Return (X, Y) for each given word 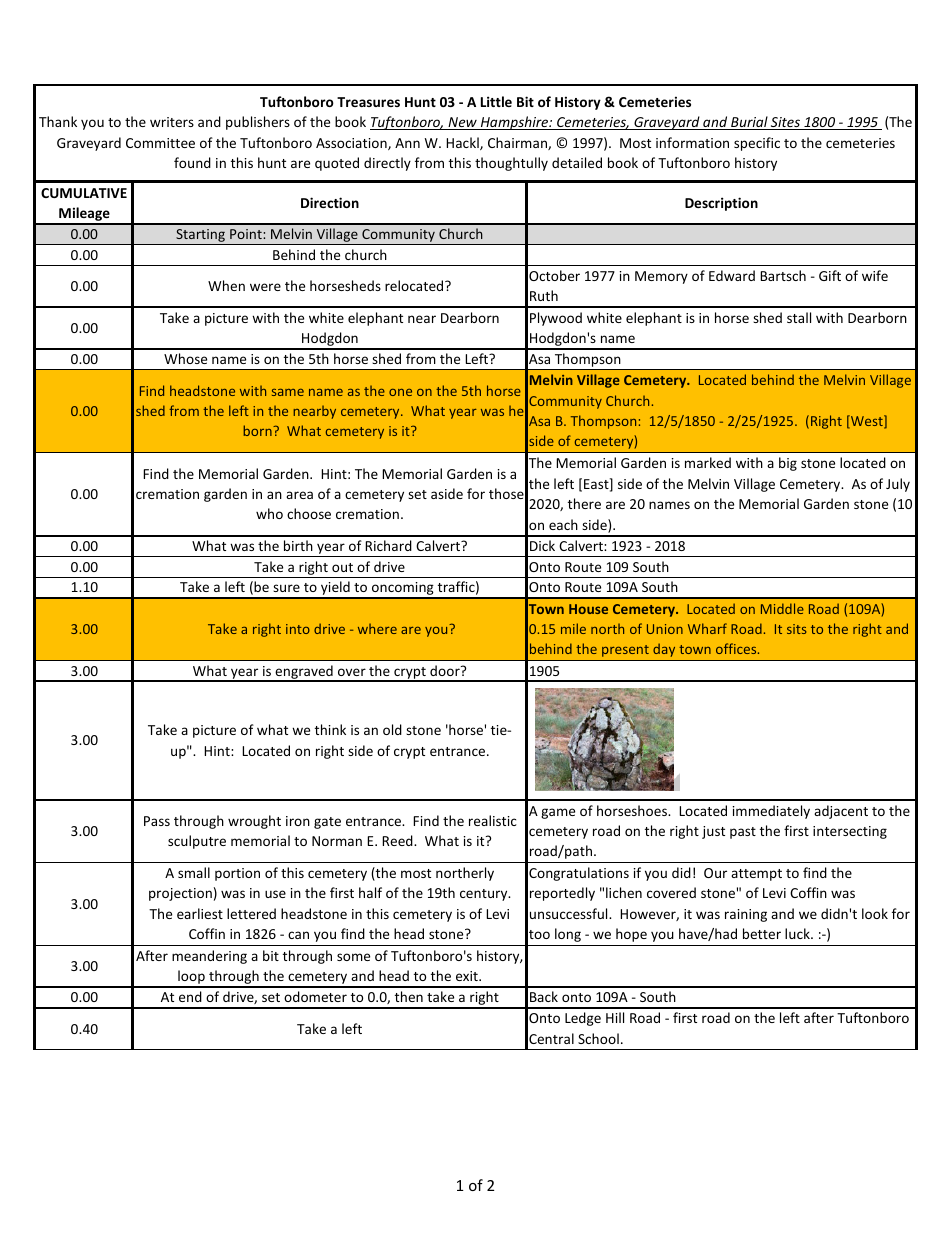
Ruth (544, 295)
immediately (771, 812)
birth (298, 545)
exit (468, 976)
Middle (782, 608)
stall (799, 317)
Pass (157, 821)
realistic (493, 820)
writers (172, 122)
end (190, 996)
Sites (785, 123)
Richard (388, 545)
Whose (185, 358)
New (462, 123)
